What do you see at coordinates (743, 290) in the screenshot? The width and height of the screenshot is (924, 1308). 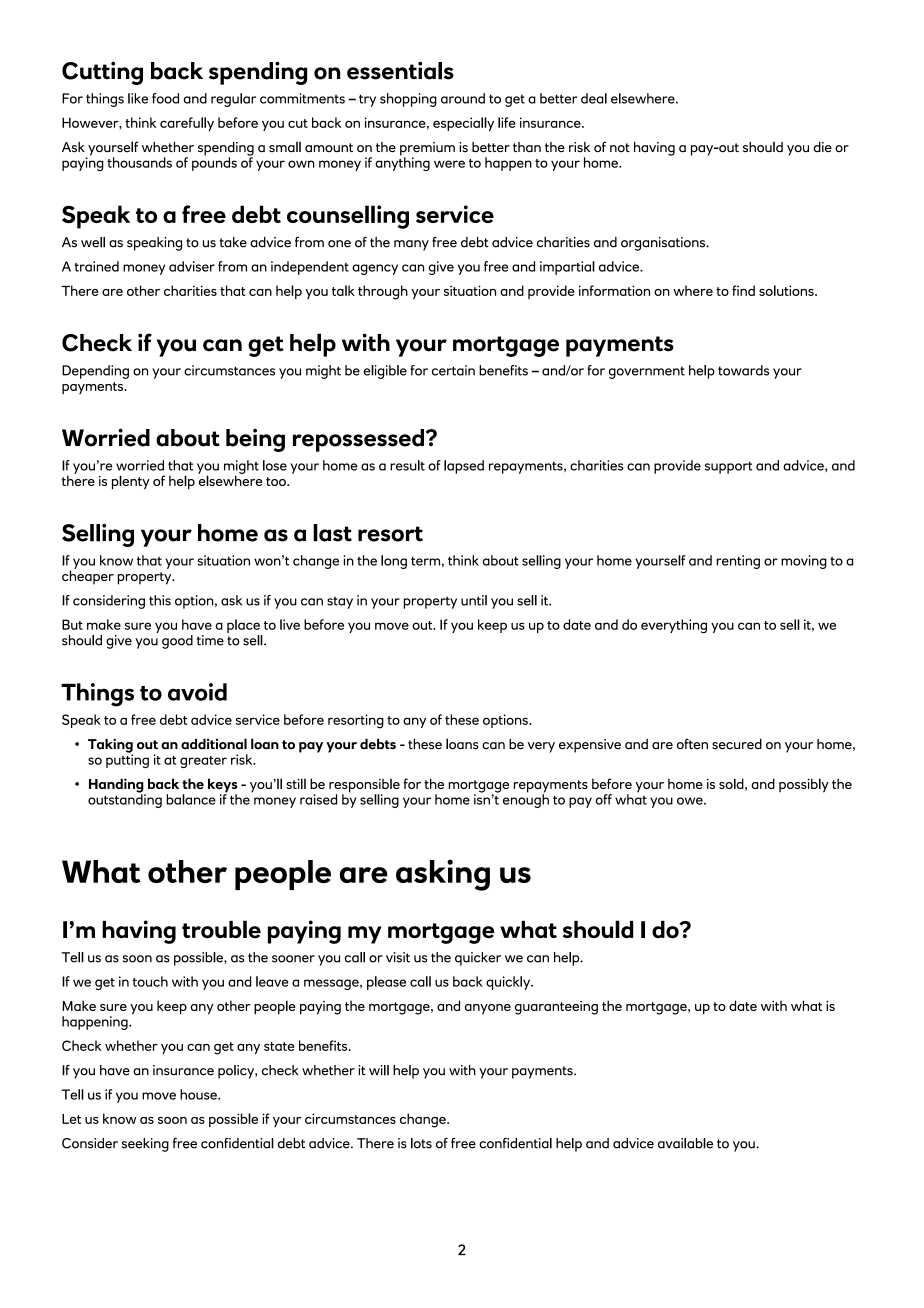 I see `find` at bounding box center [743, 290].
